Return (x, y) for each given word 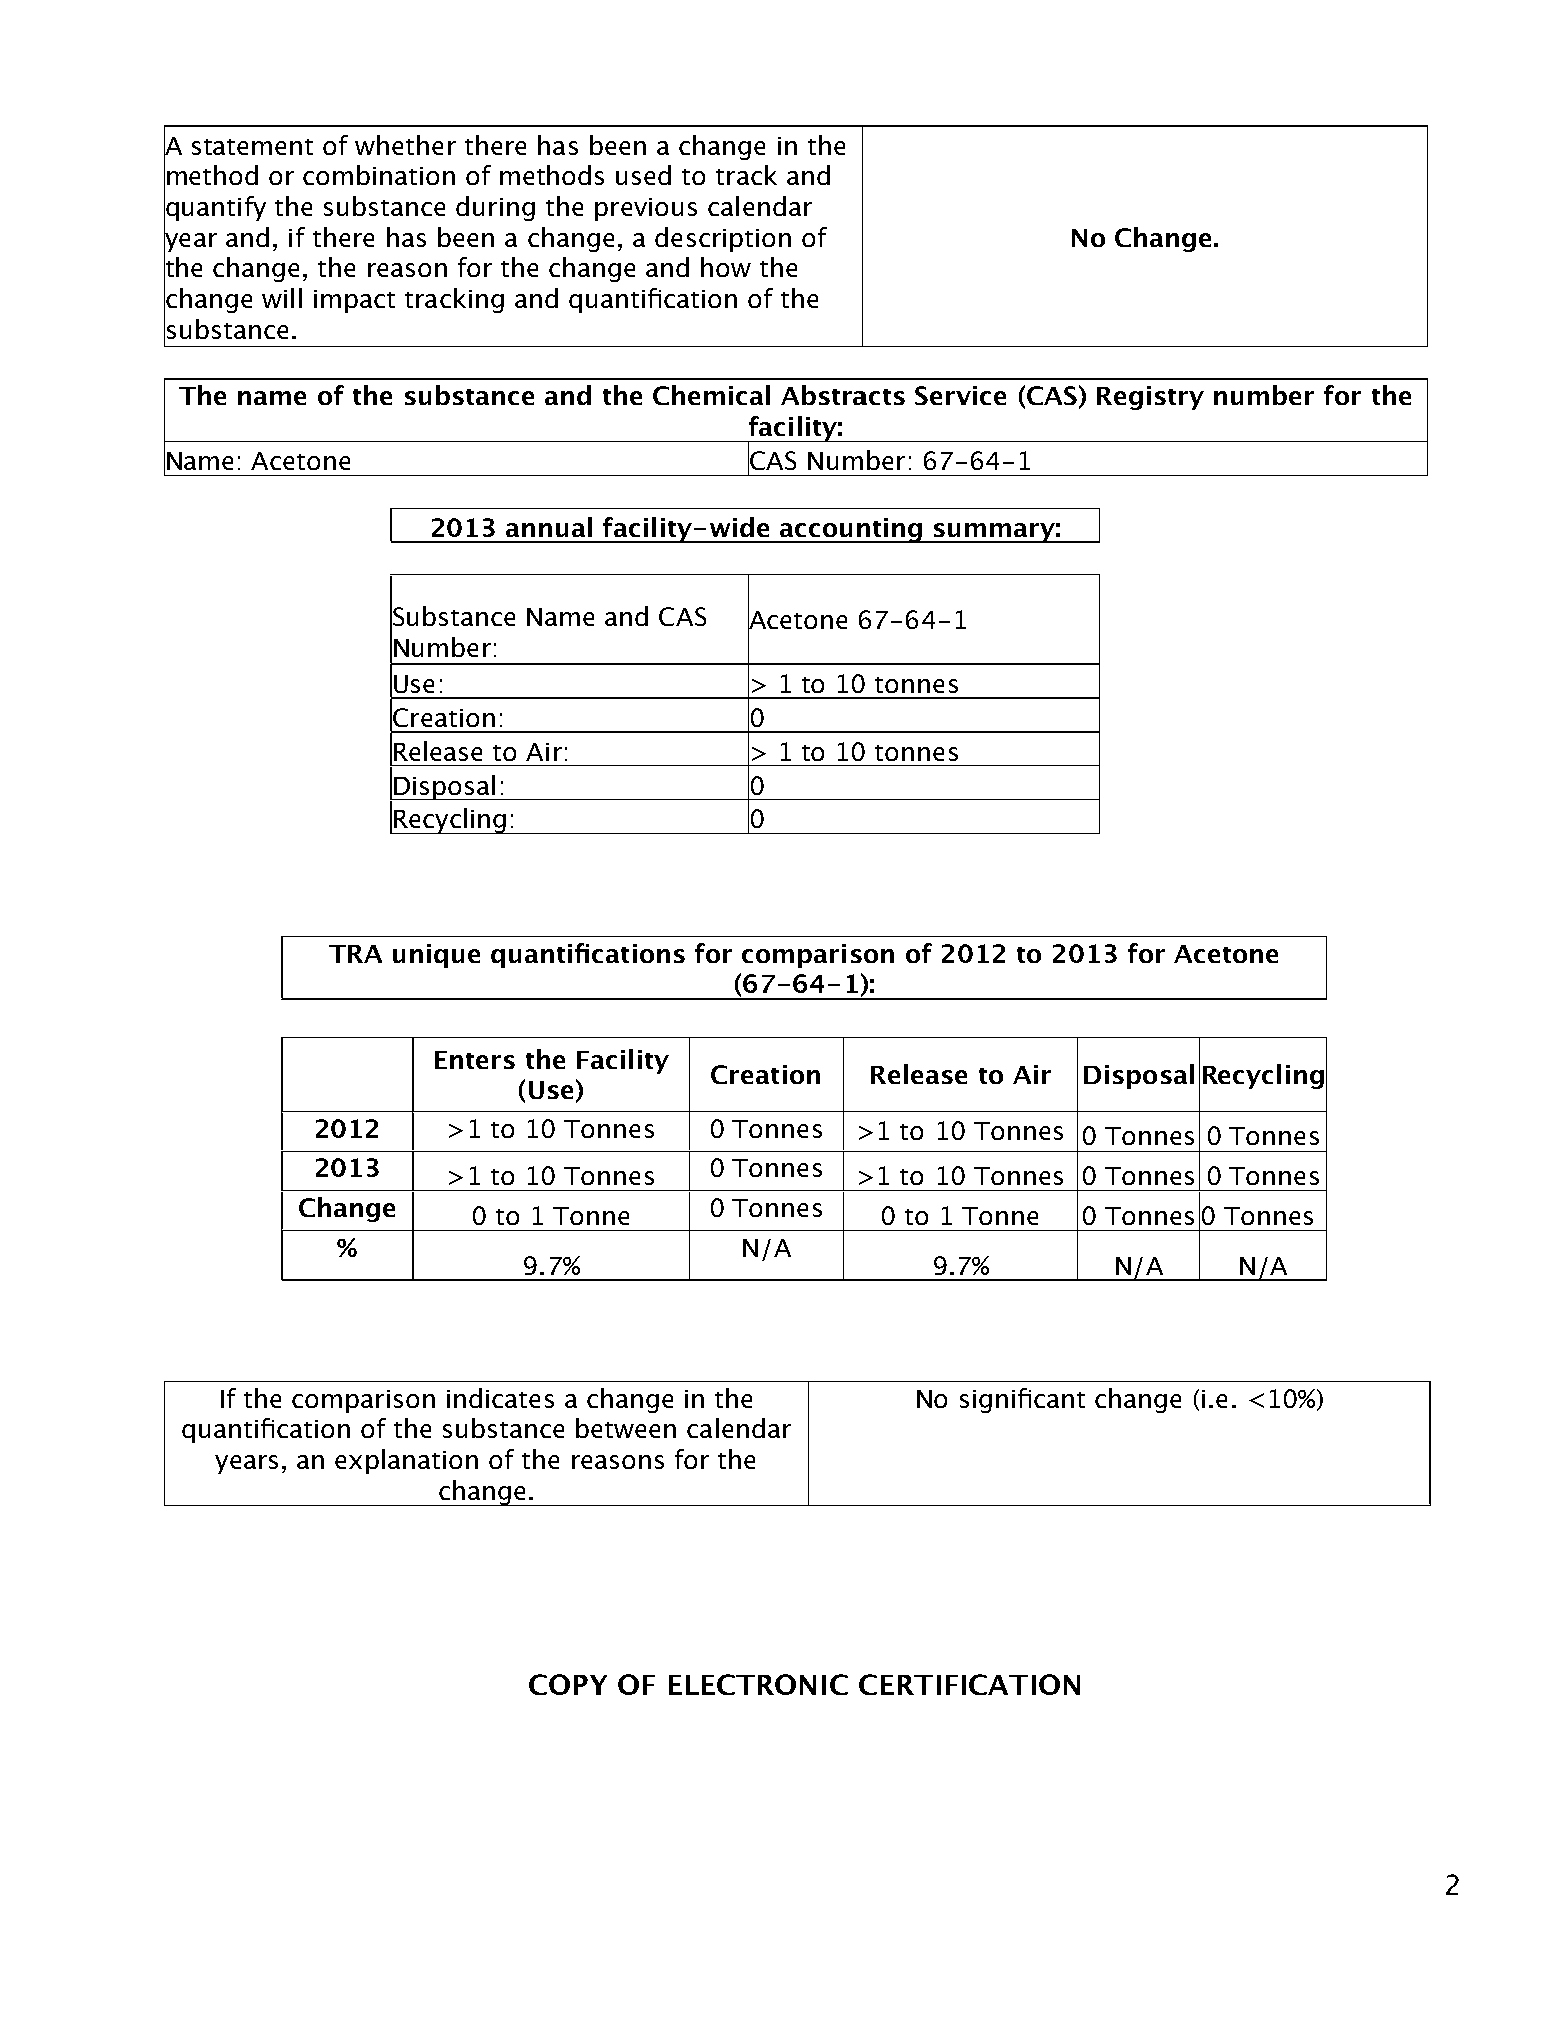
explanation (406, 1461)
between (626, 1428)
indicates (500, 1398)
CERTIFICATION (969, 1684)
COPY (568, 1684)
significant (1022, 1400)
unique (436, 956)
